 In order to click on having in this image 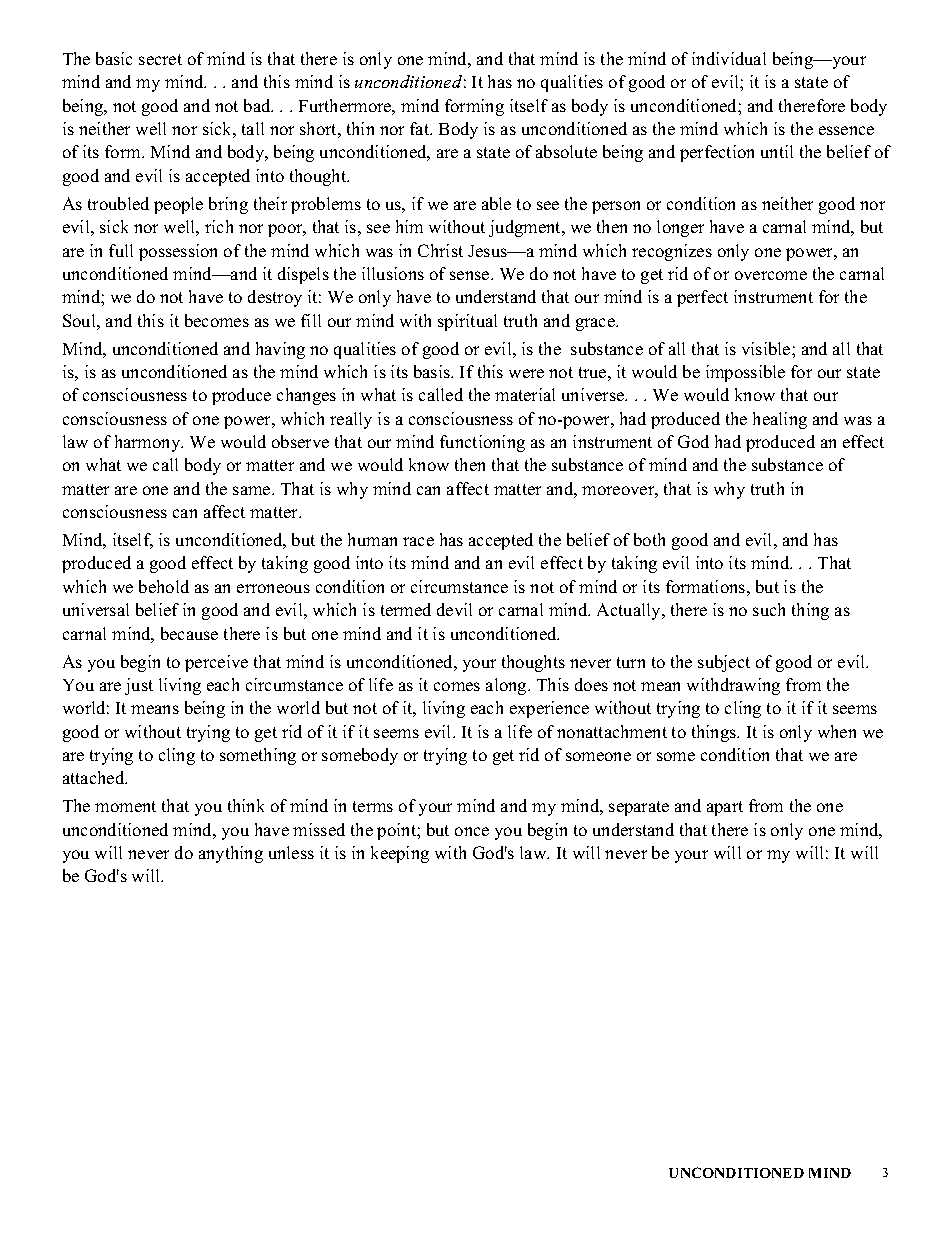, I will do `click(280, 350)`.
